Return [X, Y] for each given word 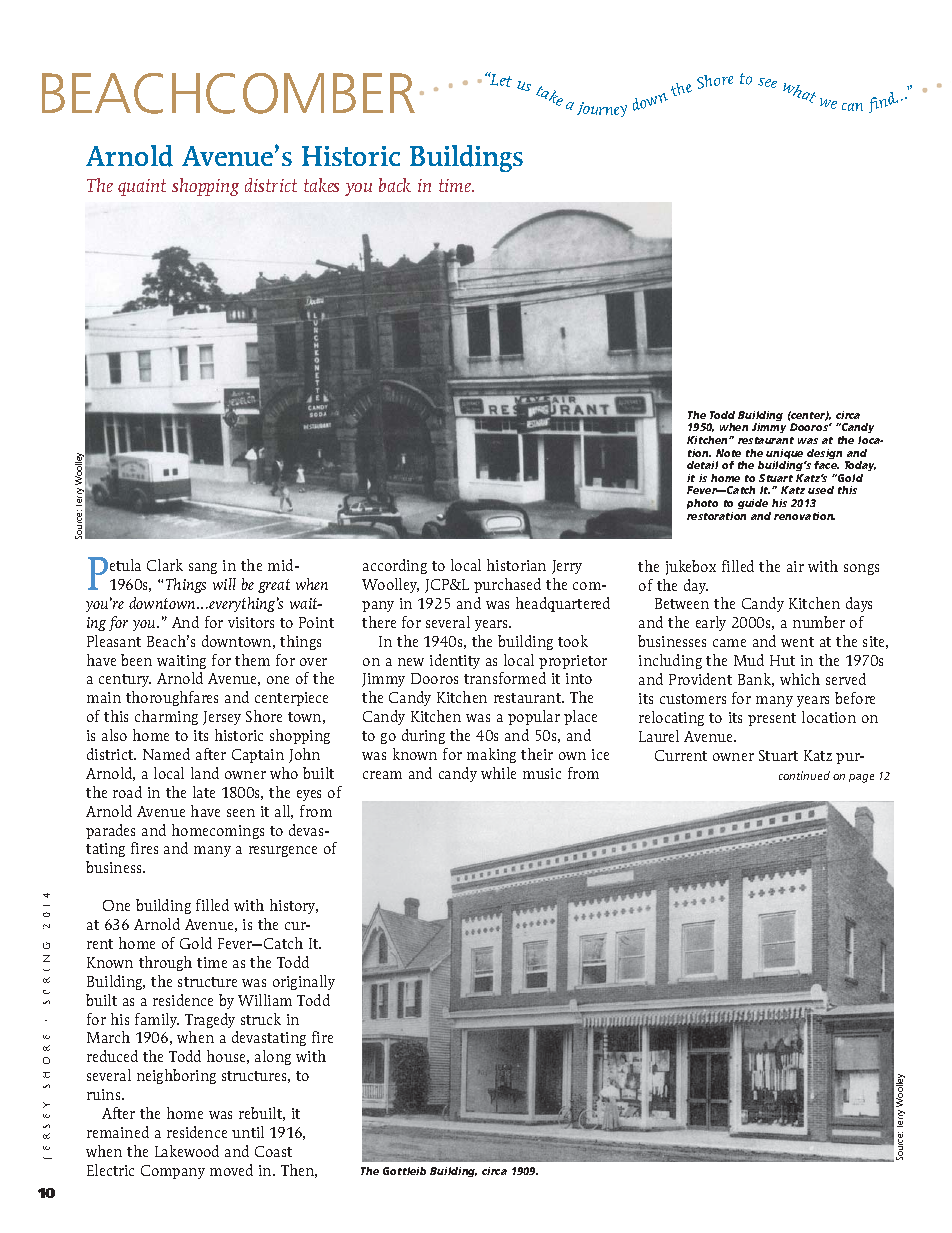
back [395, 185]
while [498, 773]
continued [804, 775]
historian [516, 565]
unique [786, 455]
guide [753, 504]
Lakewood [187, 1151]
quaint [142, 187]
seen [241, 813]
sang [203, 568]
